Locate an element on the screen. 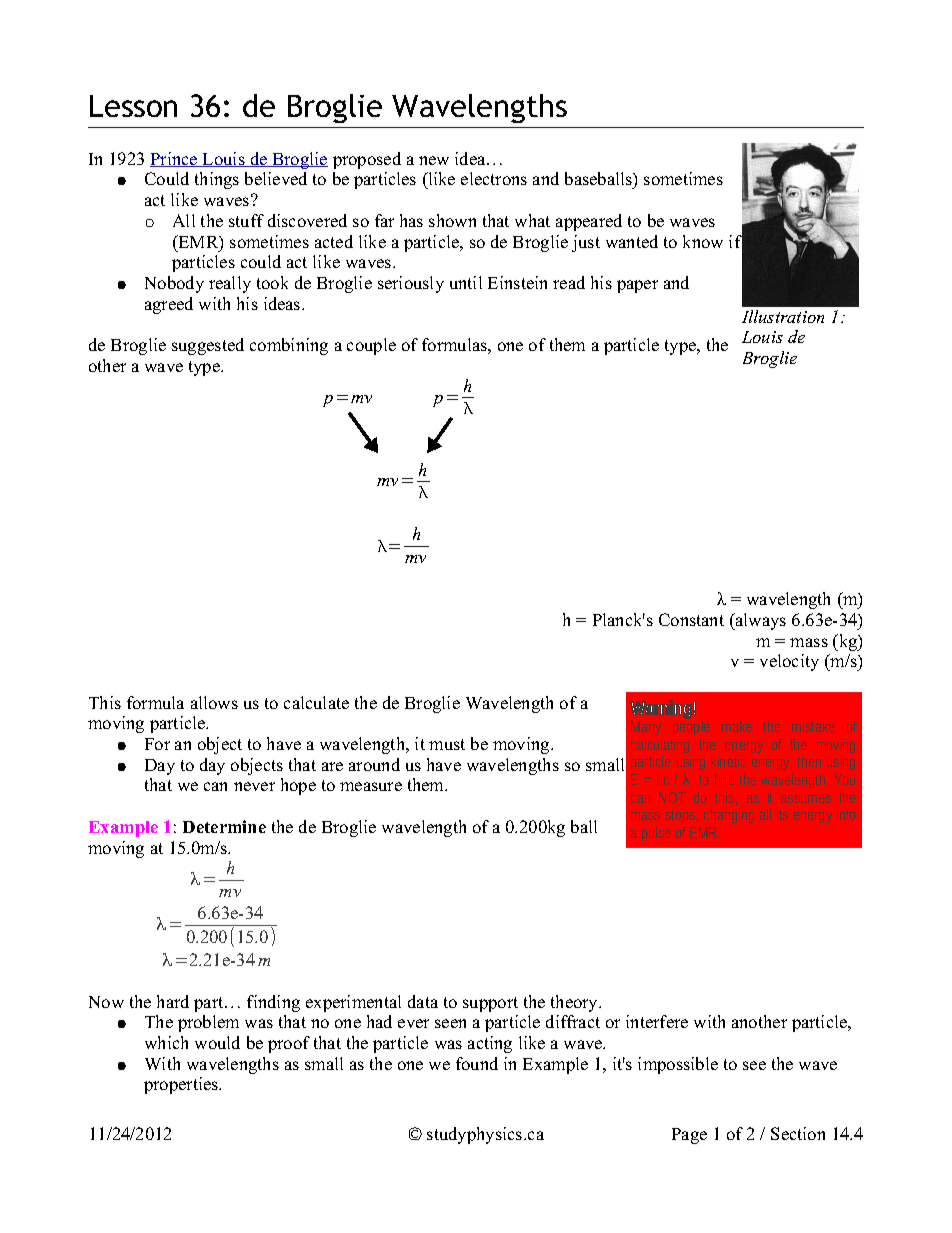 This screenshot has height=1233, width=952. properties is located at coordinates (182, 1085).
